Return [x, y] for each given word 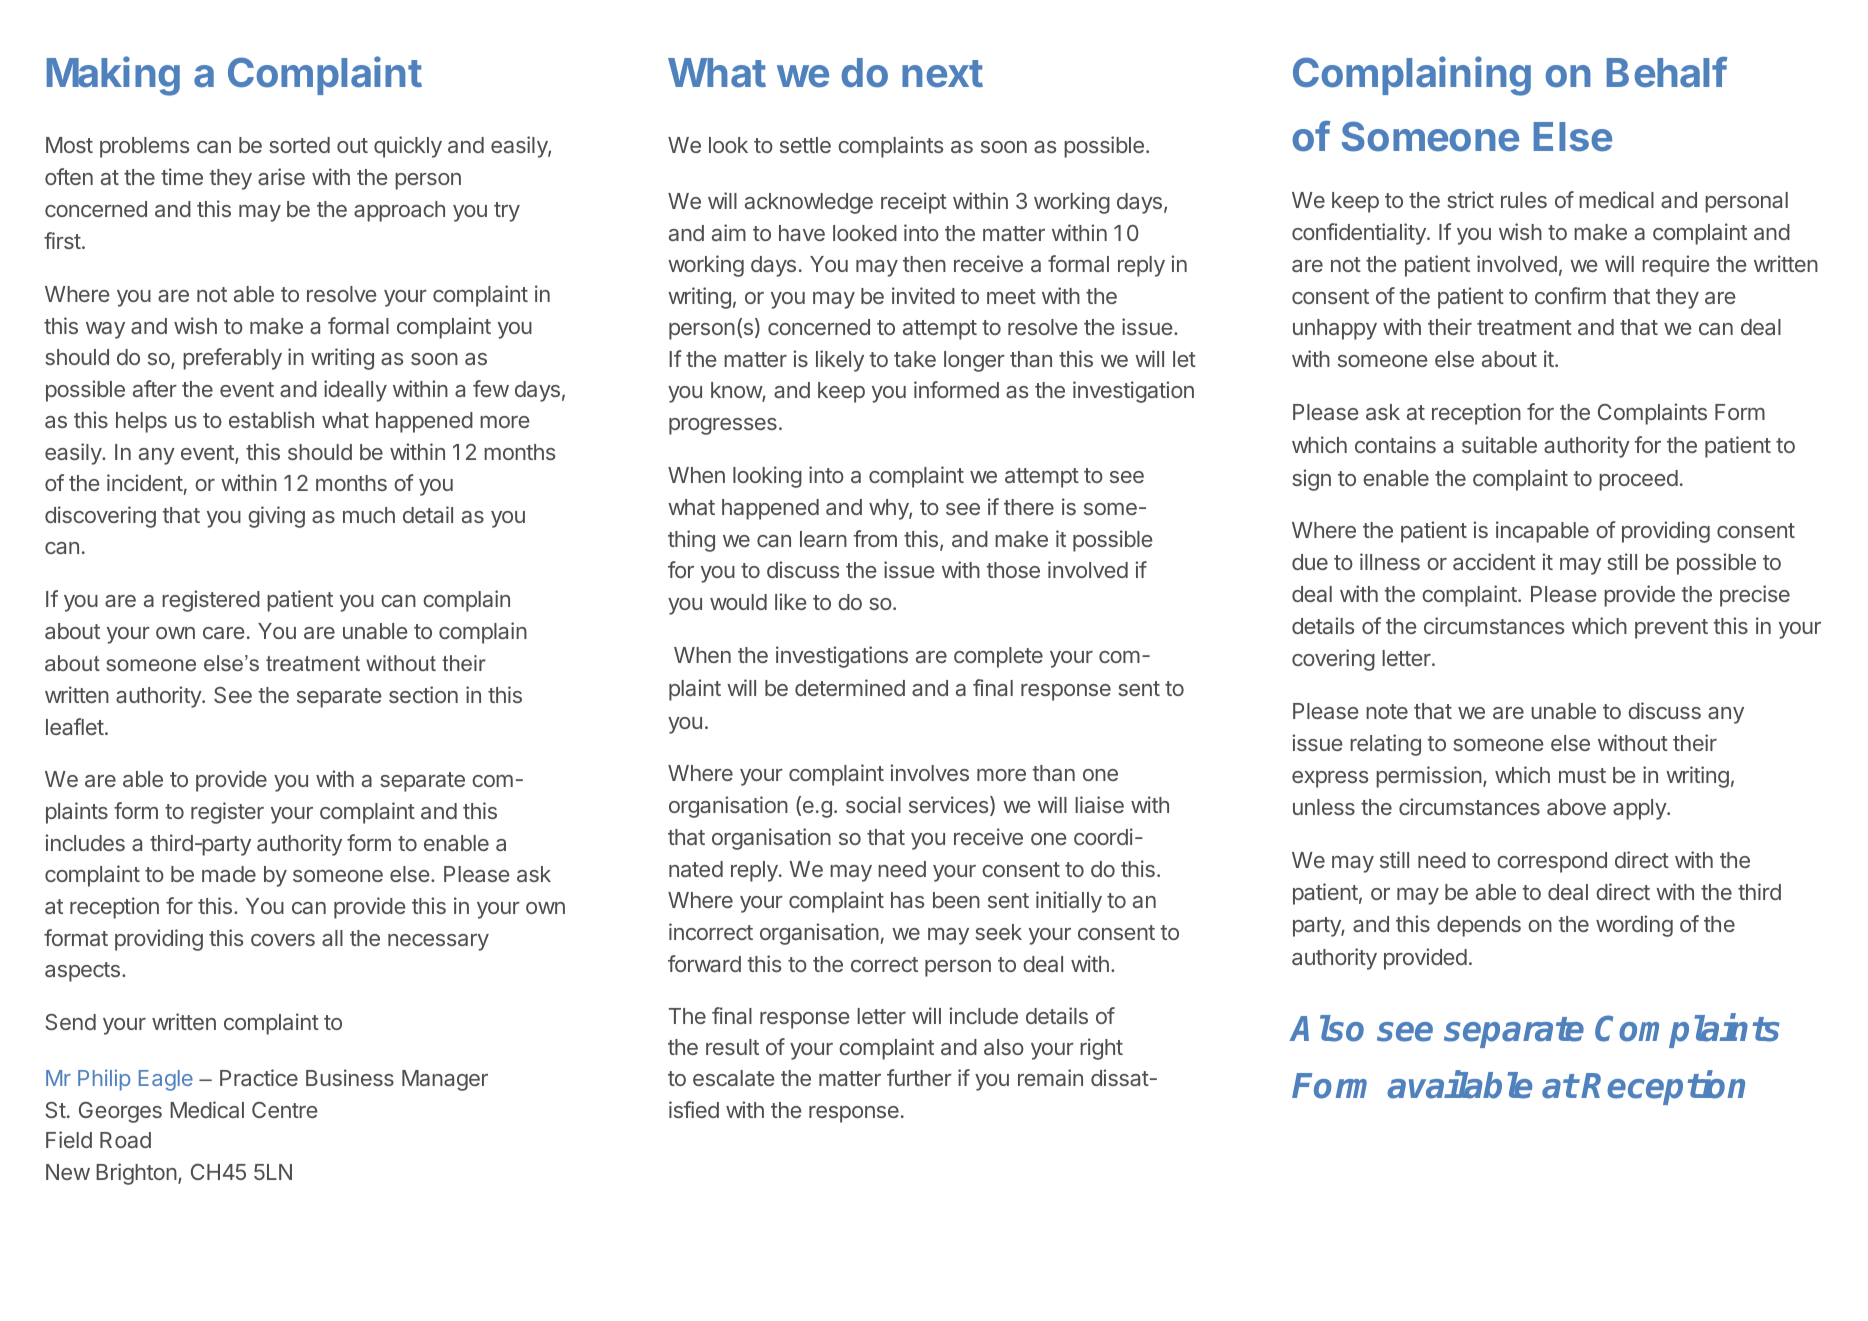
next [942, 74]
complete [998, 657]
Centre [285, 1110]
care [224, 633]
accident [1494, 561]
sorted [299, 145]
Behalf [1667, 72]
